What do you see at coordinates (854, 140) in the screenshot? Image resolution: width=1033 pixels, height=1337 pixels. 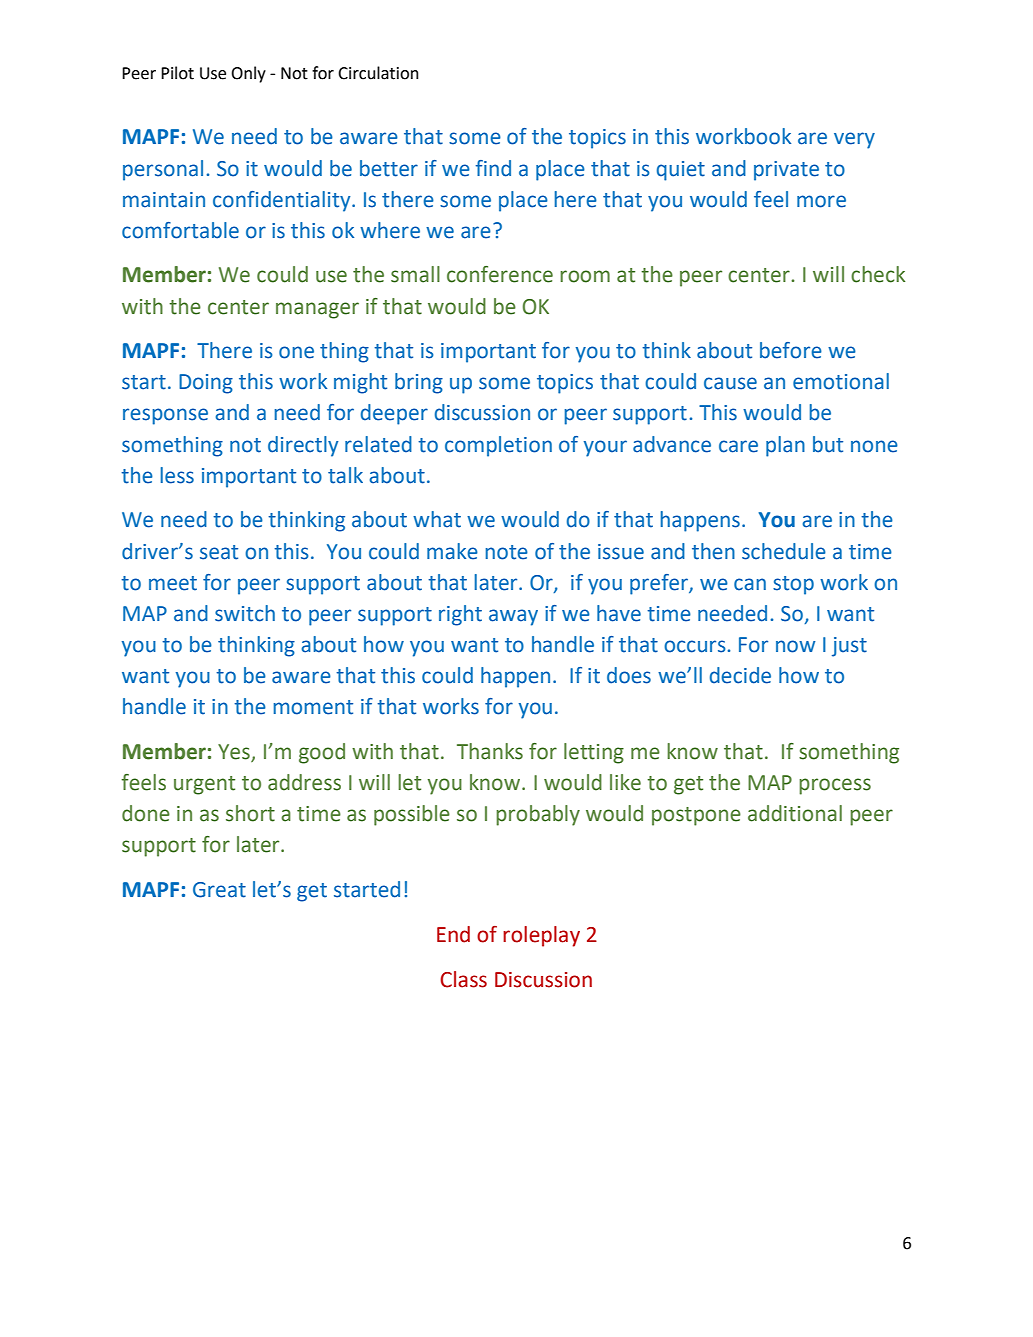 I see `very` at bounding box center [854, 140].
